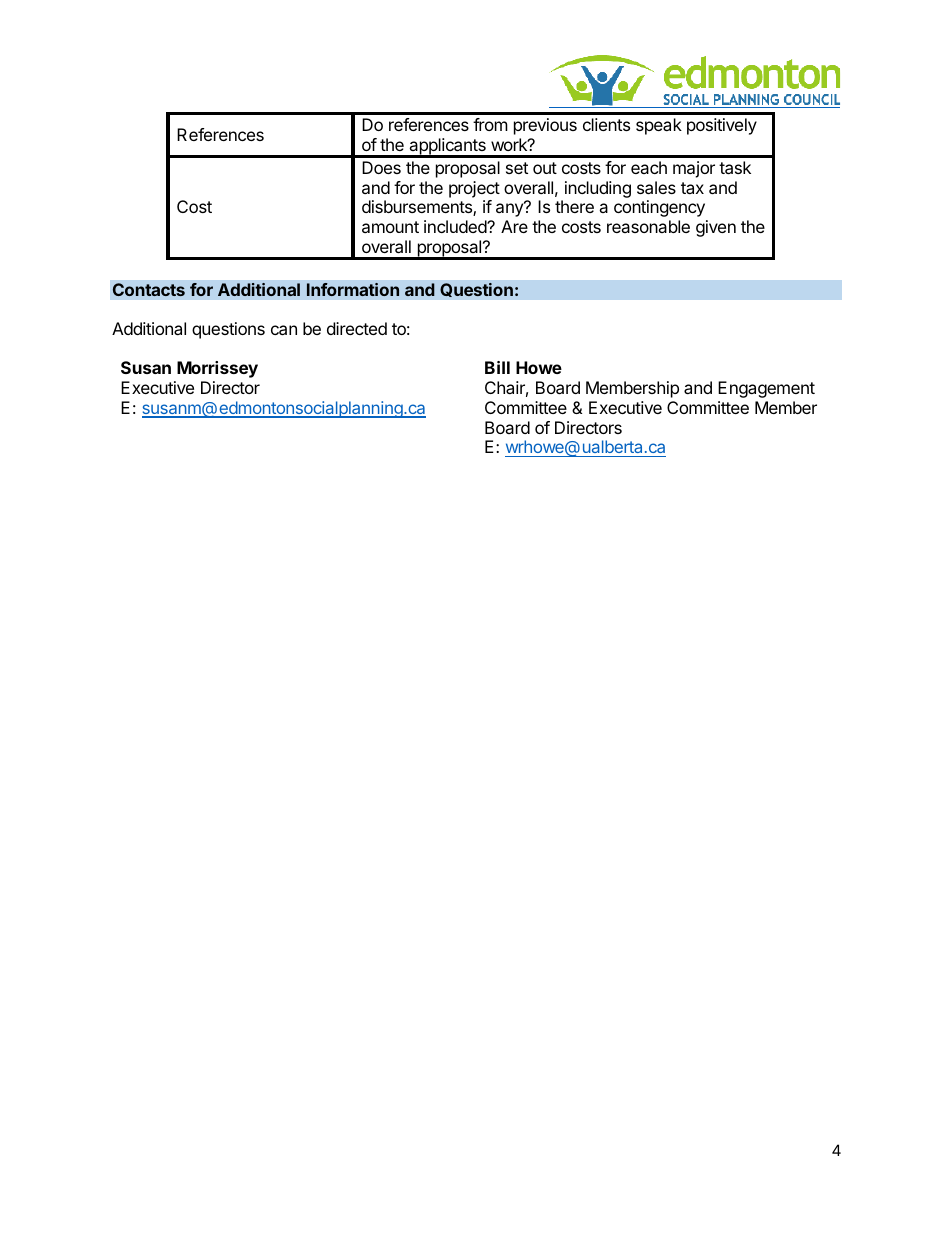 The width and height of the image is (952, 1233). What do you see at coordinates (381, 167) in the image?
I see `Does` at bounding box center [381, 167].
